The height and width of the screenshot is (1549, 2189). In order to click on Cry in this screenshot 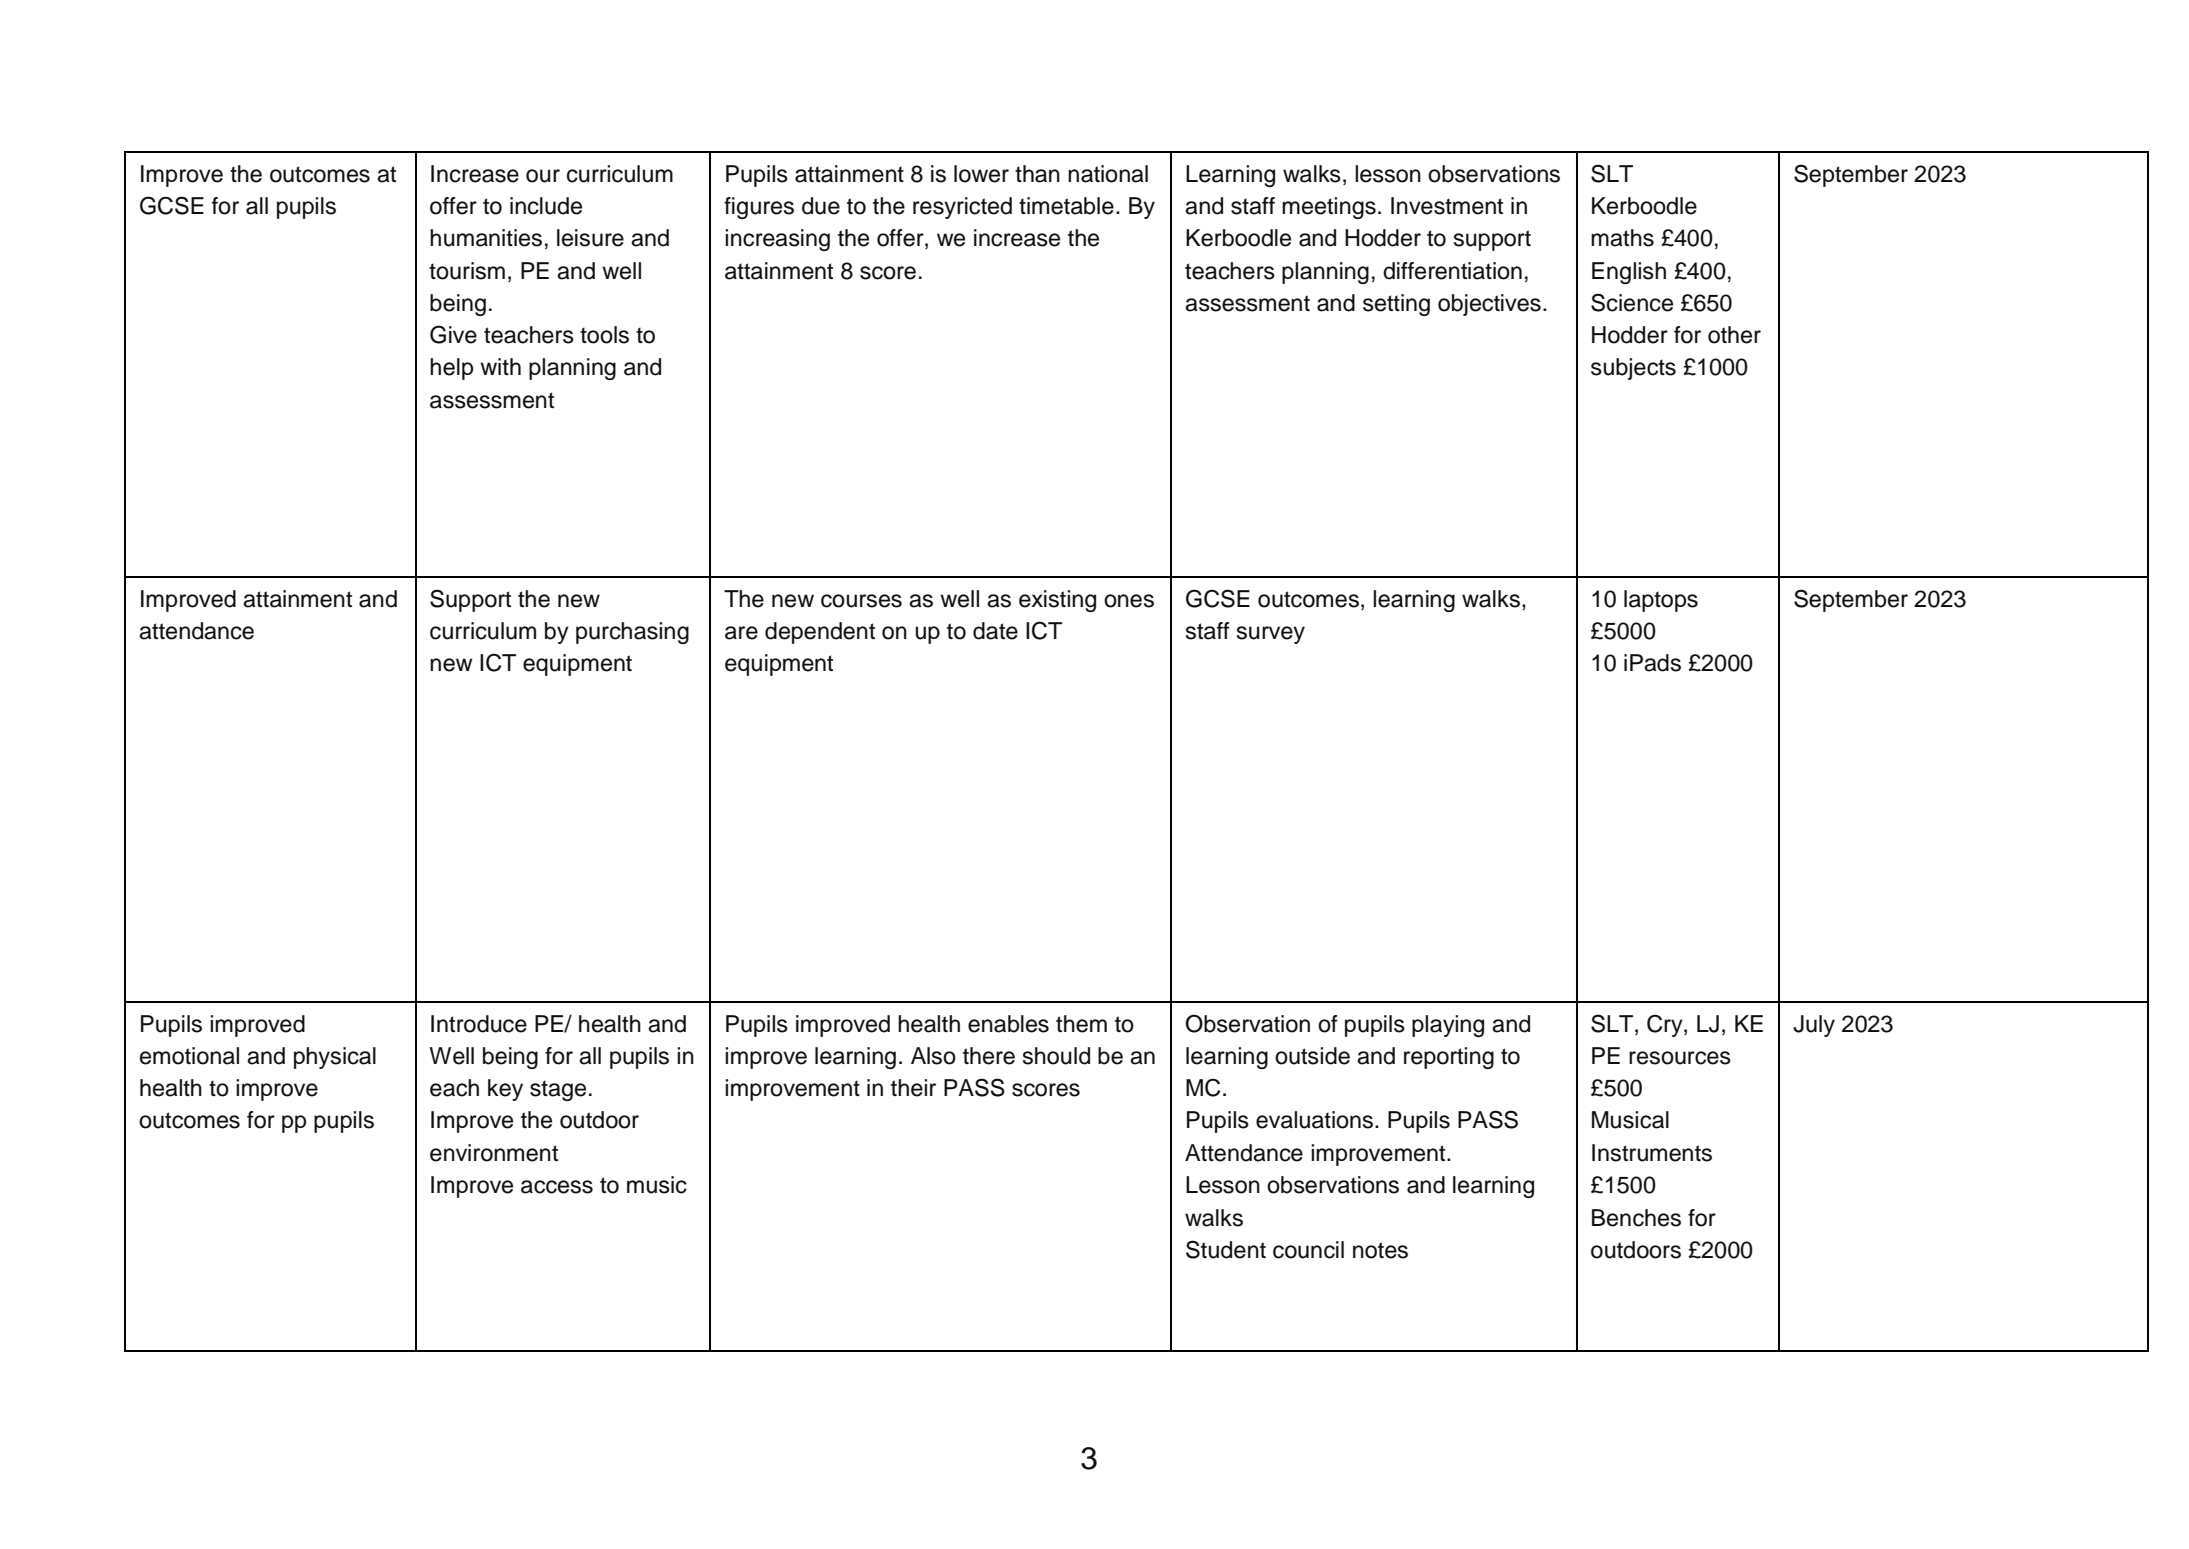, I will do `click(1666, 1025)`.
